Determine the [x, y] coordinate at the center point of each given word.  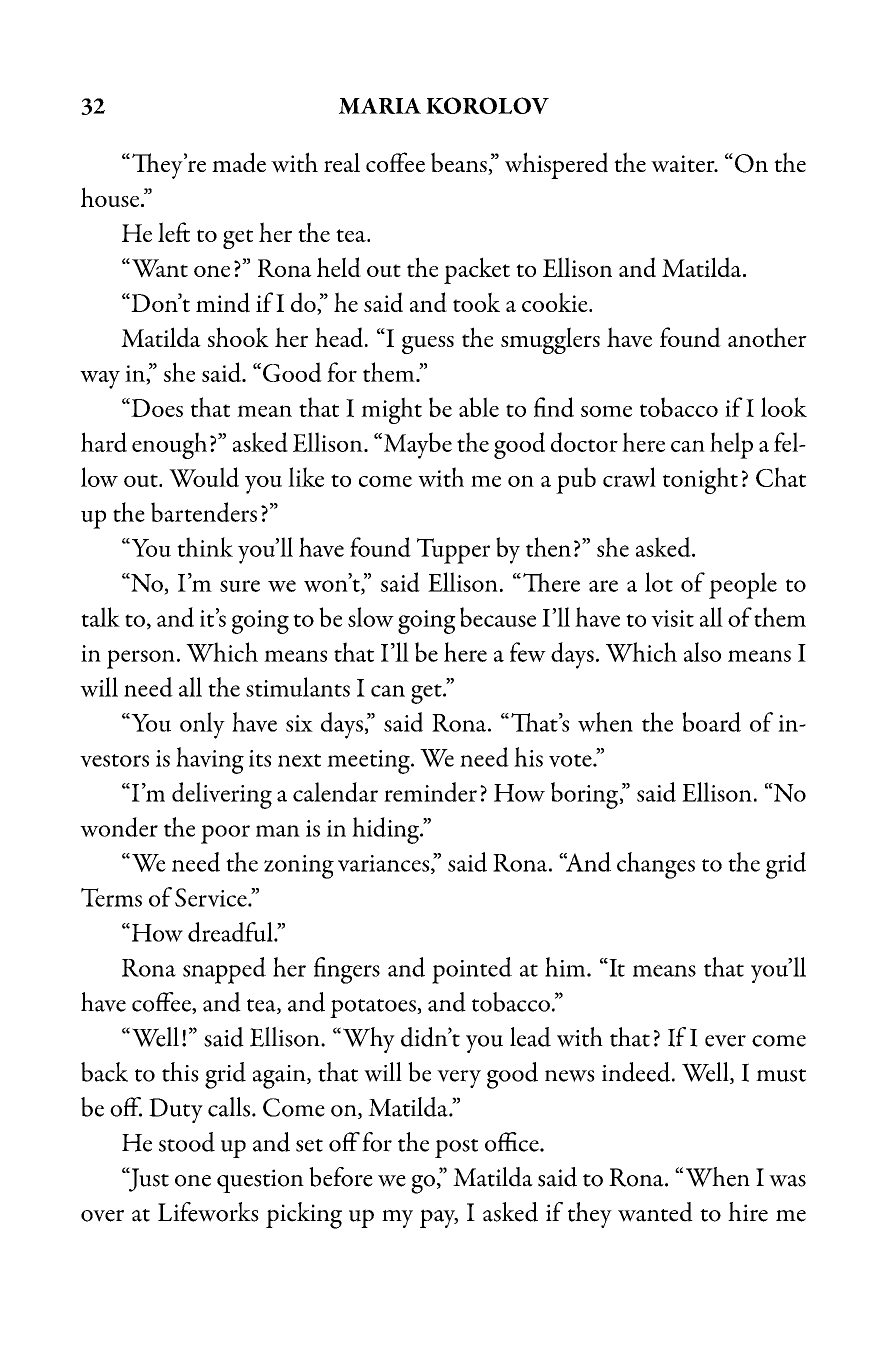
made [239, 162]
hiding [386, 830]
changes [656, 865]
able [479, 407]
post [456, 1148]
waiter [684, 163]
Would [204, 477]
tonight [700, 480]
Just [147, 1179]
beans [460, 163]
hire [748, 1212]
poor [225, 834]
